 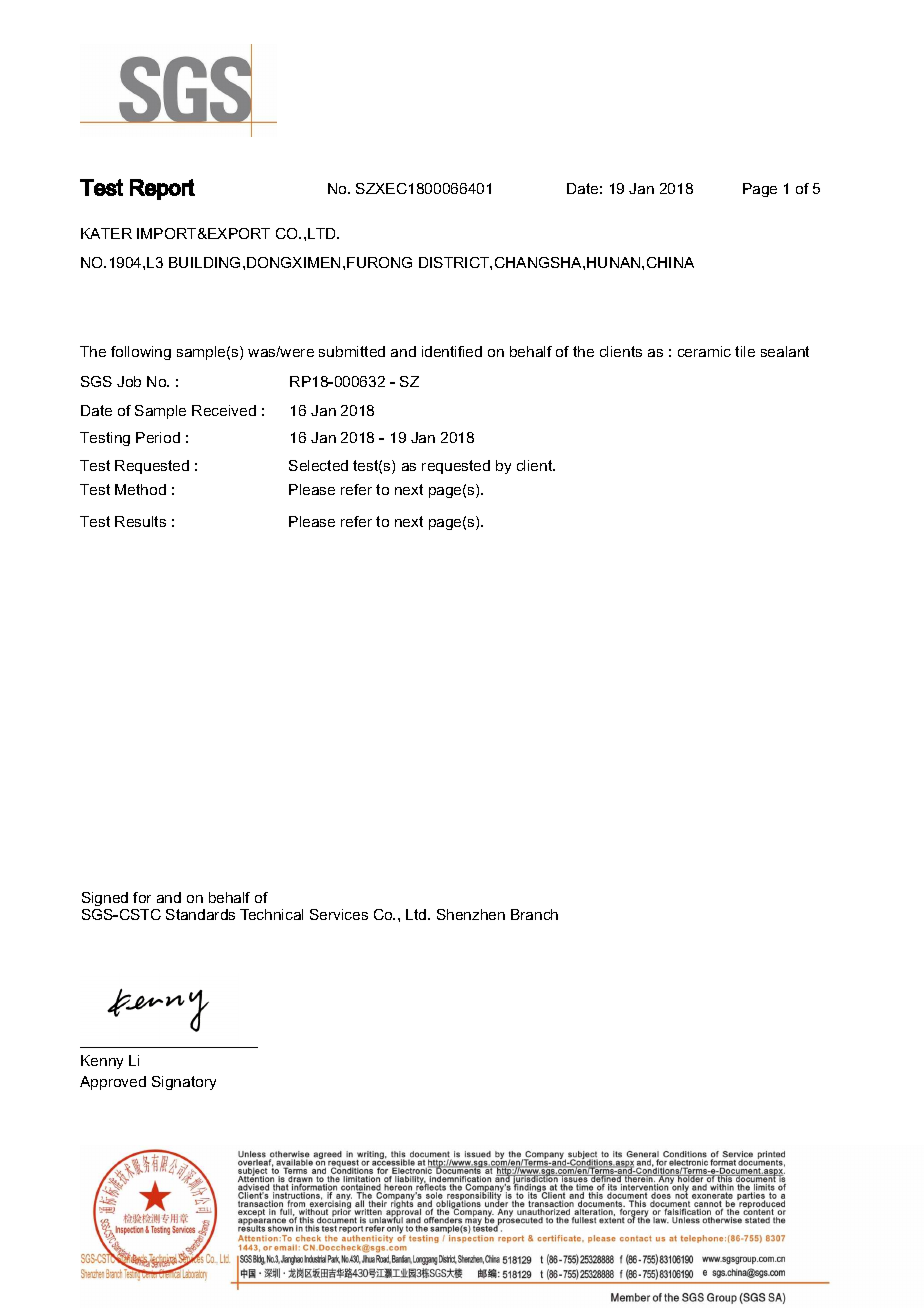 What do you see at coordinates (140, 489) in the page?
I see `Method` at bounding box center [140, 489].
